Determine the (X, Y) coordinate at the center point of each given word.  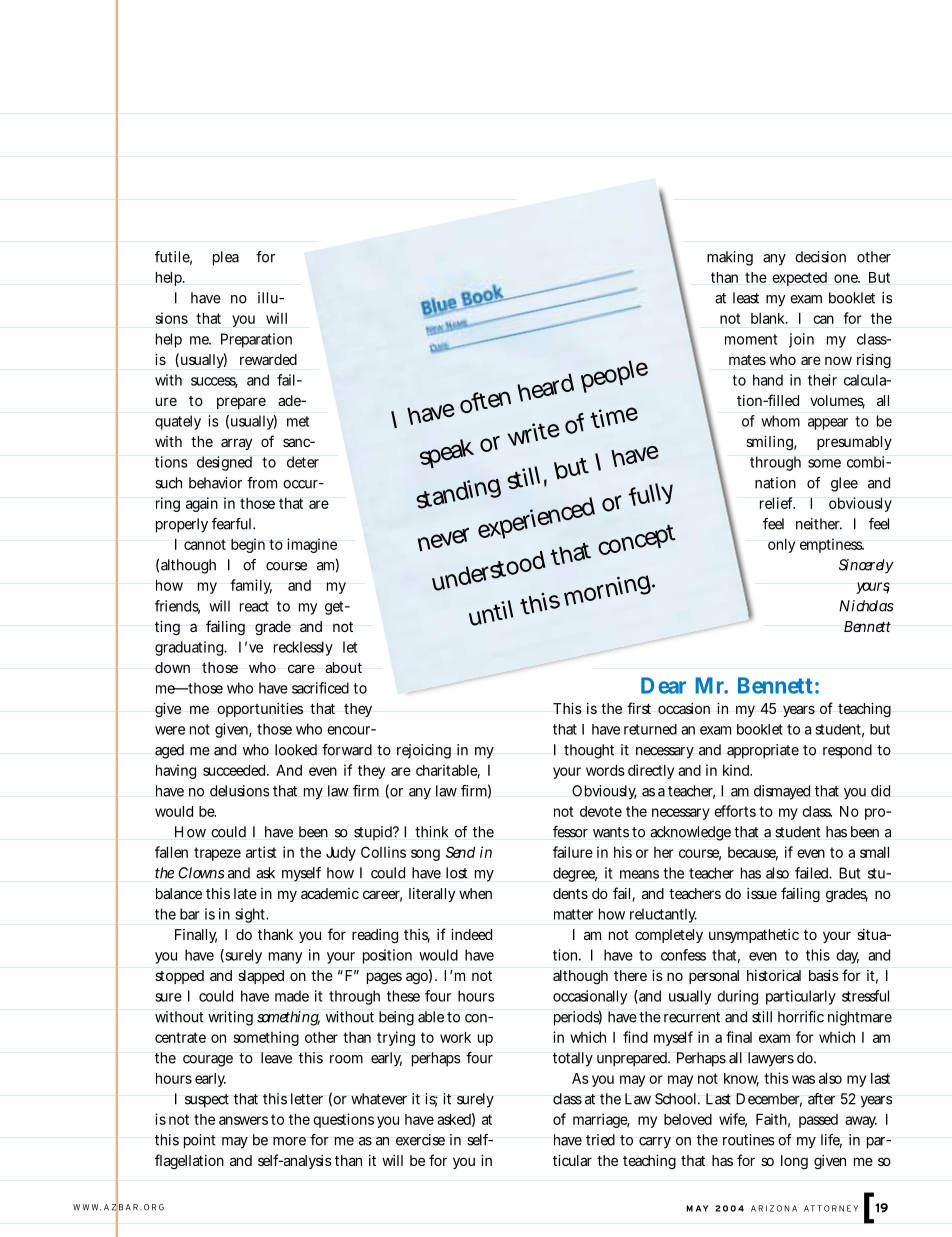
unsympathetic (754, 936)
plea (226, 258)
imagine (312, 545)
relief (777, 503)
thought (589, 751)
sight (251, 915)
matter (573, 914)
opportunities (260, 710)
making (730, 258)
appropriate (763, 751)
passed (818, 1121)
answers (243, 1120)
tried (600, 1140)
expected (799, 279)
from (262, 483)
